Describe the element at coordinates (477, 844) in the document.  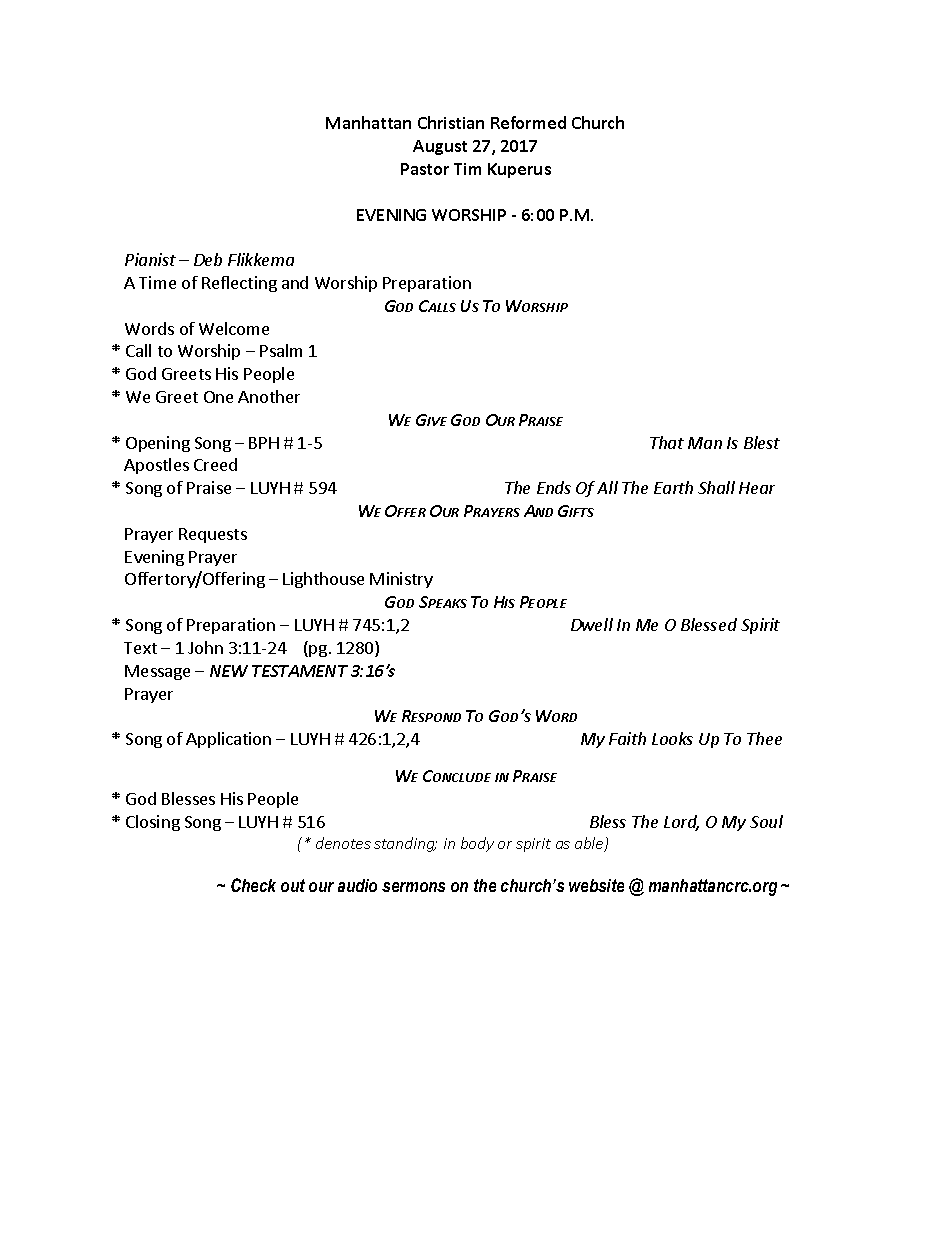
I see `body` at that location.
